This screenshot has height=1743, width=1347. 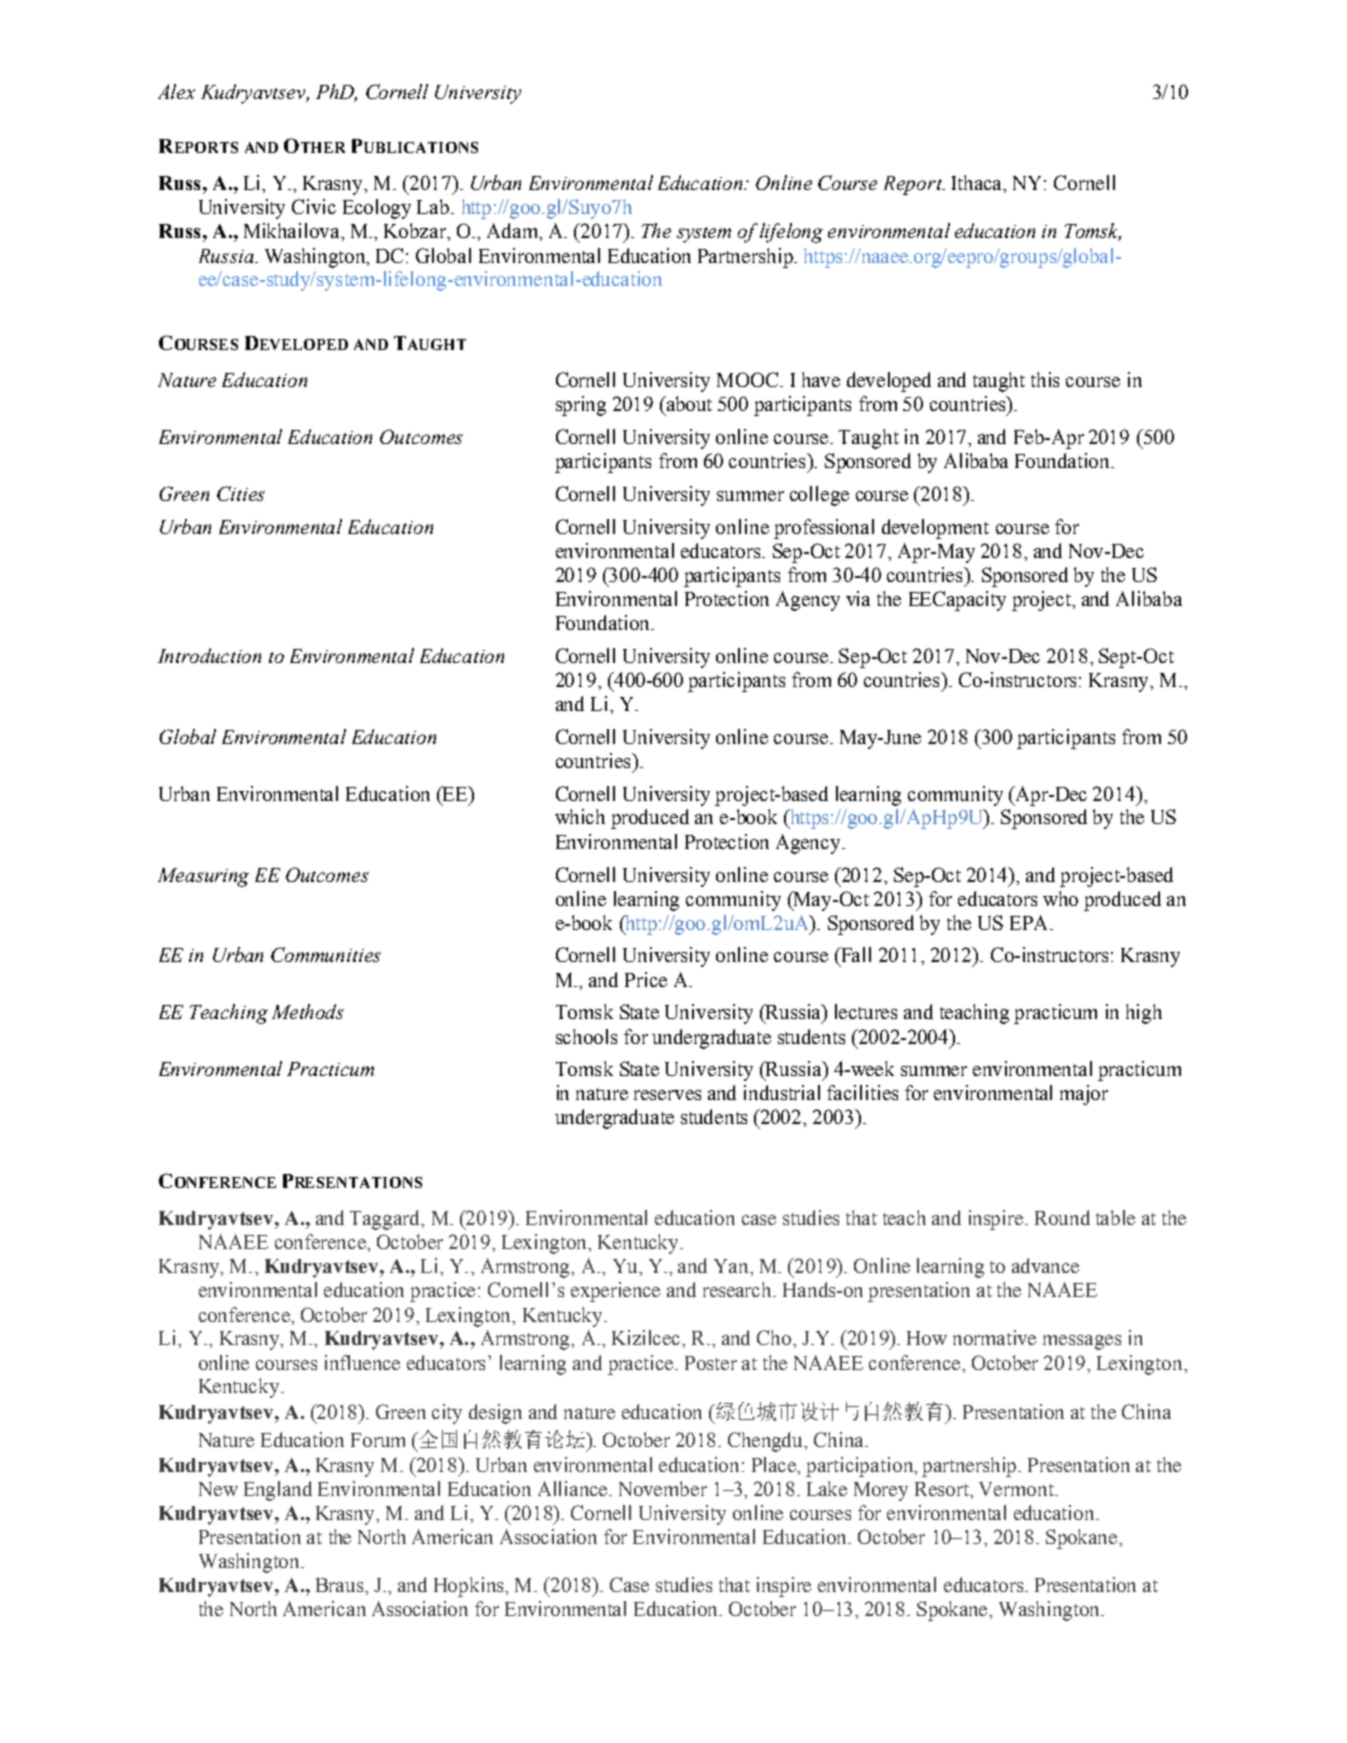 What do you see at coordinates (663, 1488) in the screenshot?
I see `November` at bounding box center [663, 1488].
